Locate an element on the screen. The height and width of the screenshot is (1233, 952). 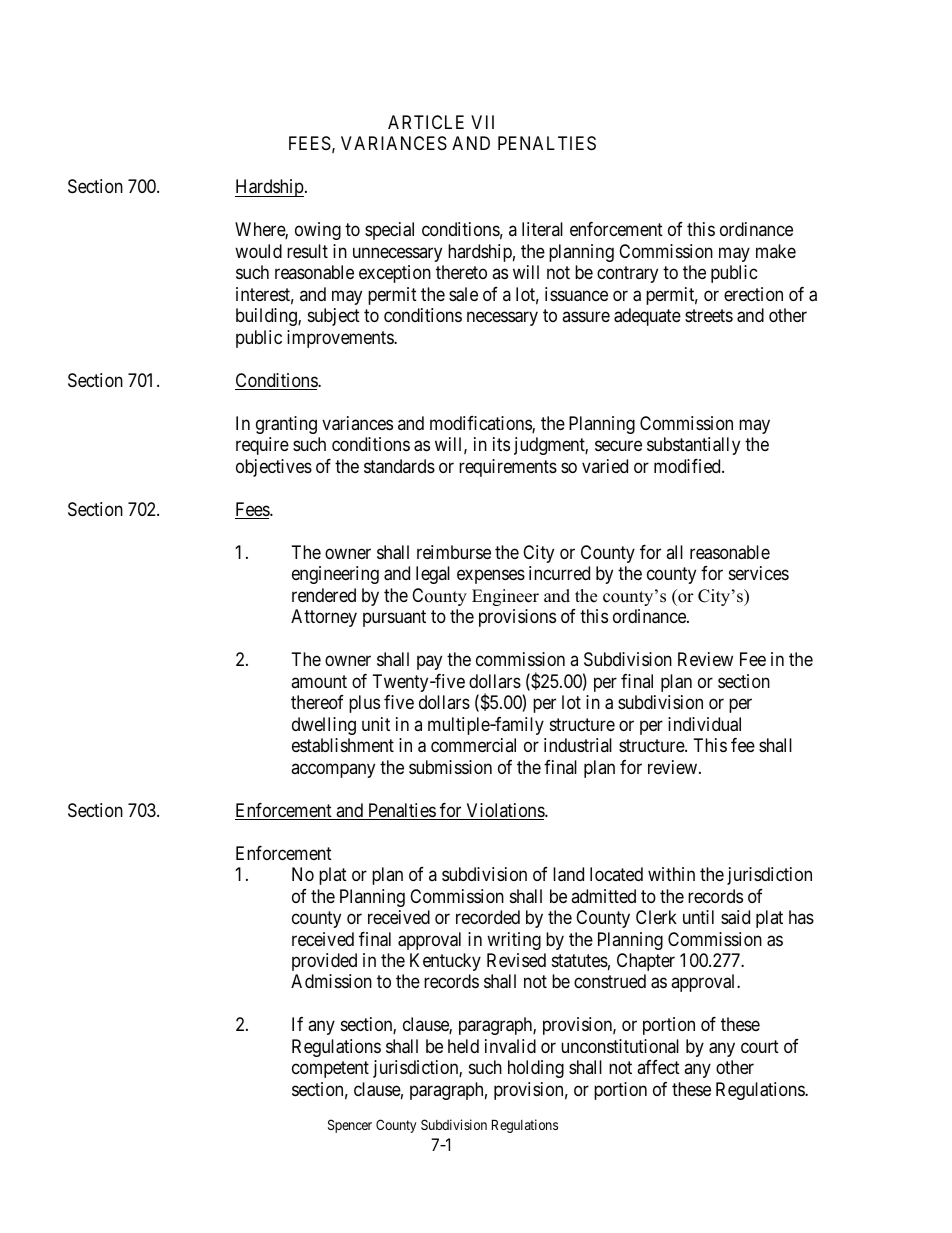
services is located at coordinates (759, 573).
